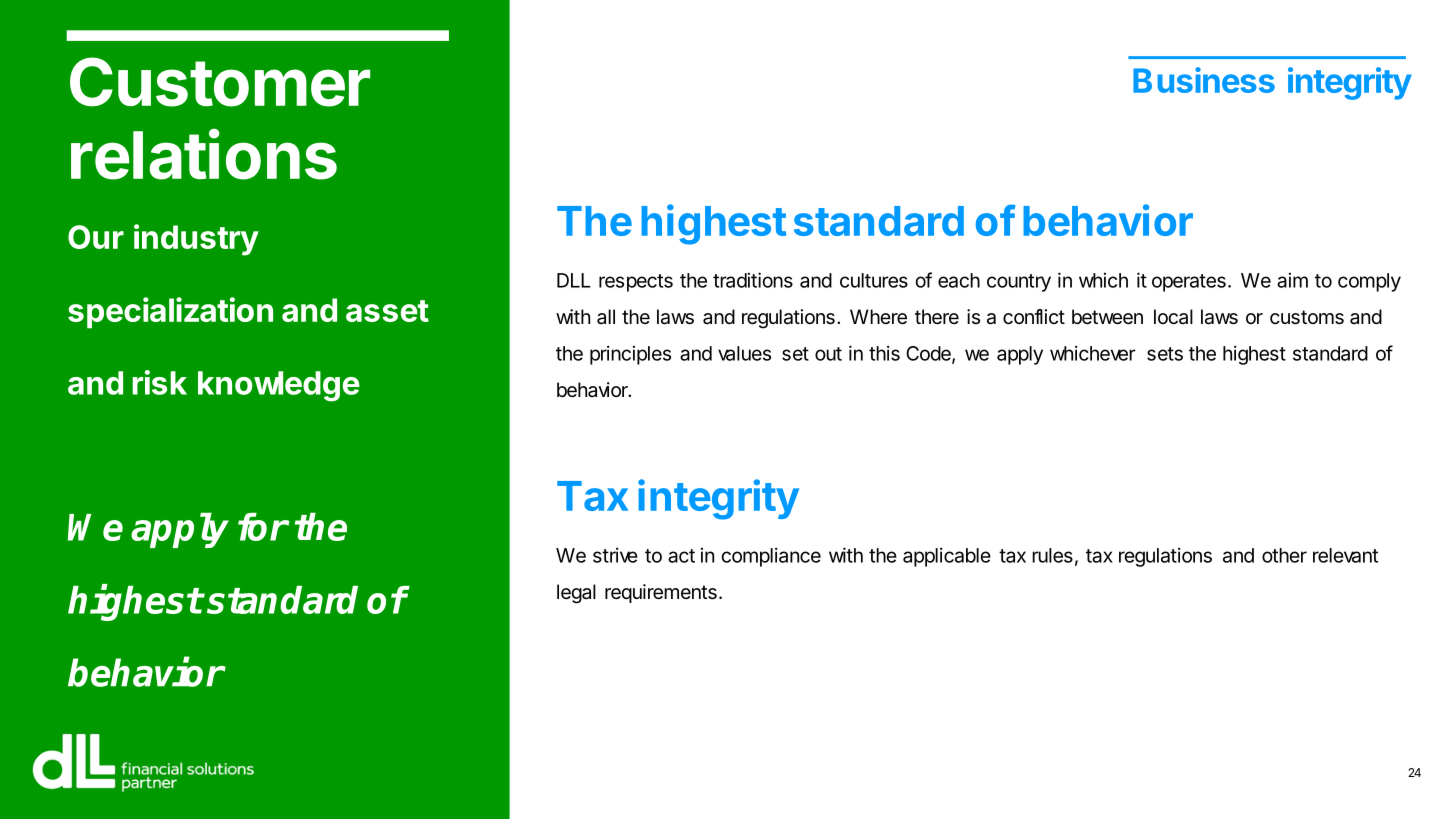 Image resolution: width=1456 pixels, height=819 pixels. What do you see at coordinates (744, 353) in the screenshot?
I see `values` at bounding box center [744, 353].
